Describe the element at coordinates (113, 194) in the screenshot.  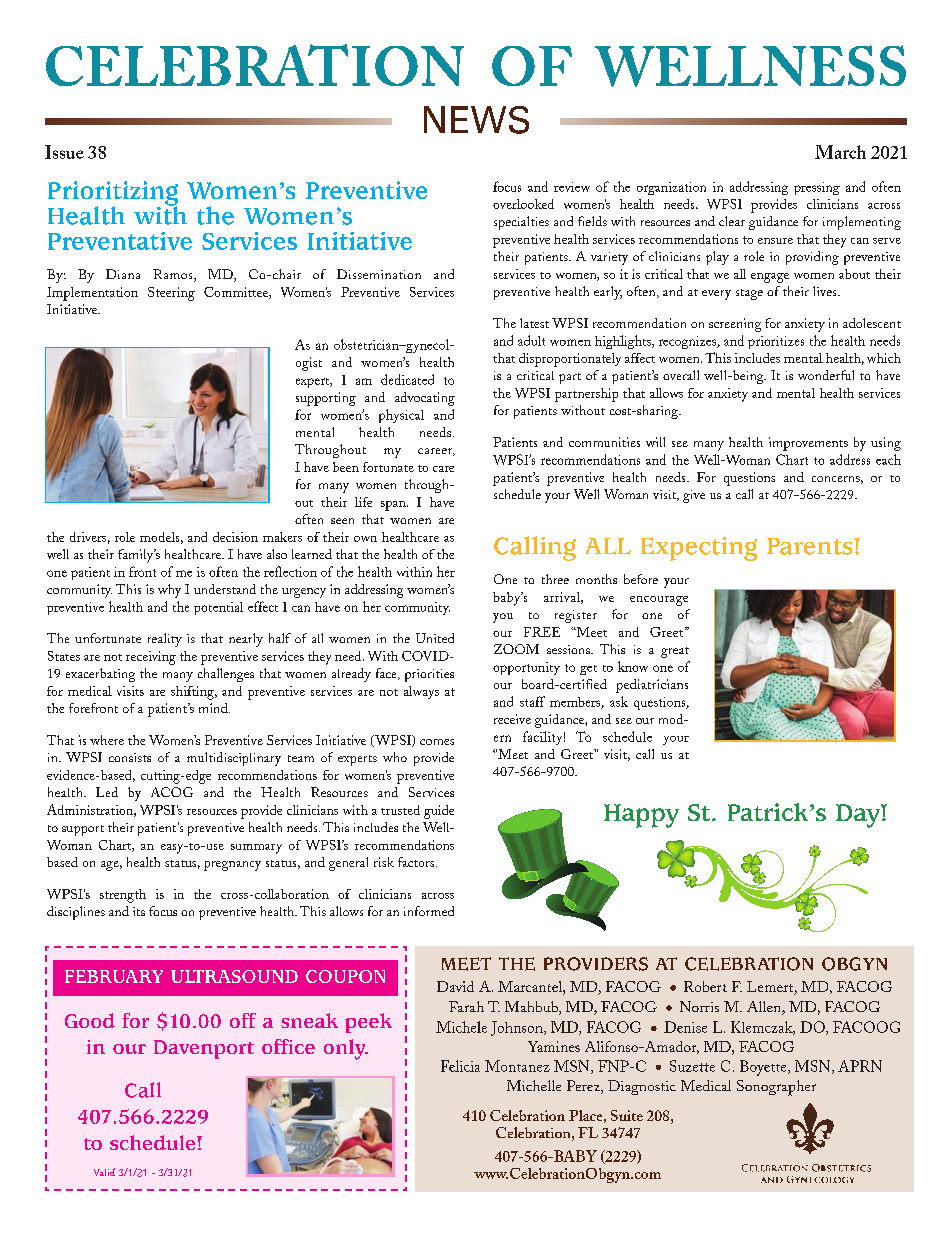
I see `Prioritizing` at that location.
